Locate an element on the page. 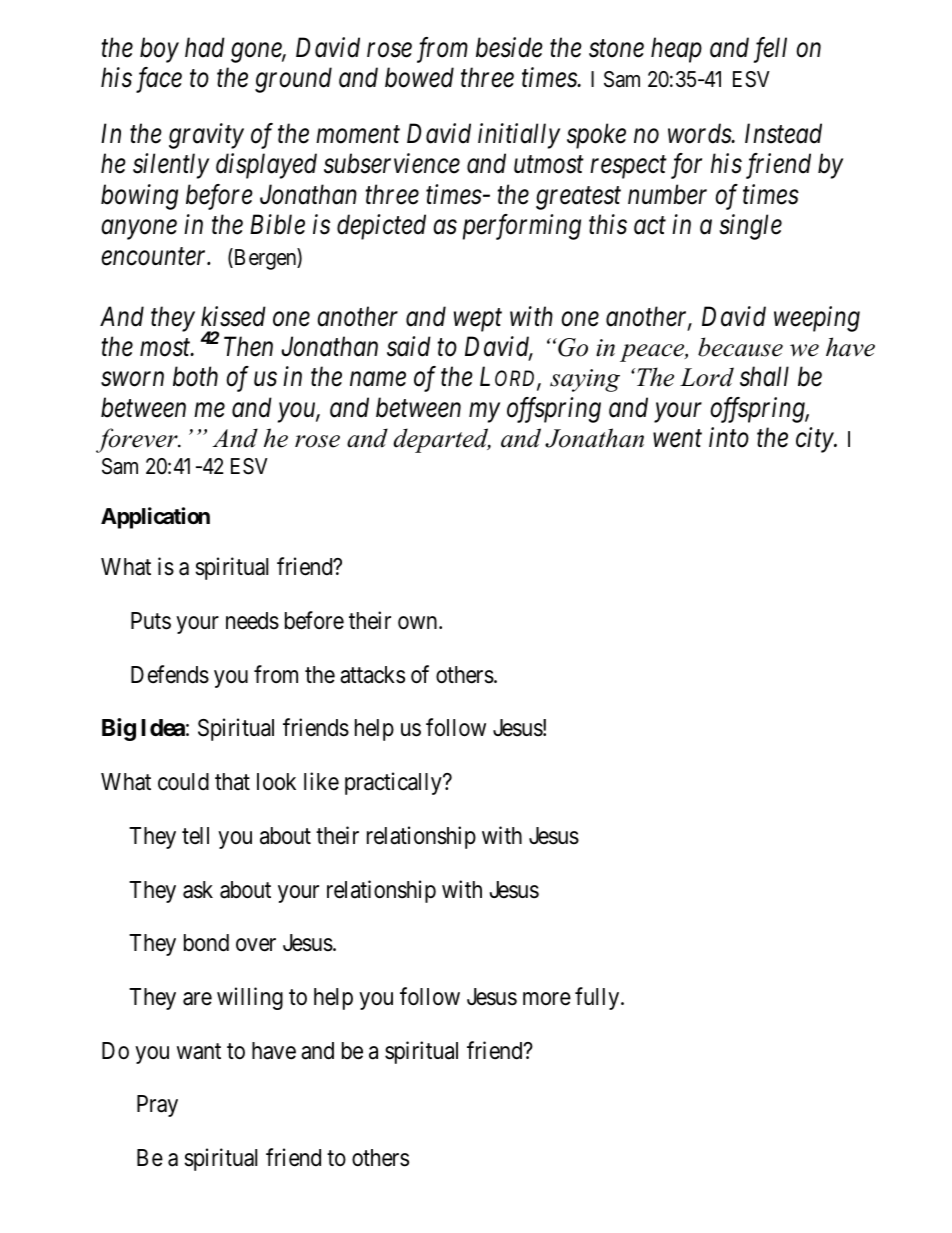 This page has width=952, height=1233. fell is located at coordinates (770, 50).
